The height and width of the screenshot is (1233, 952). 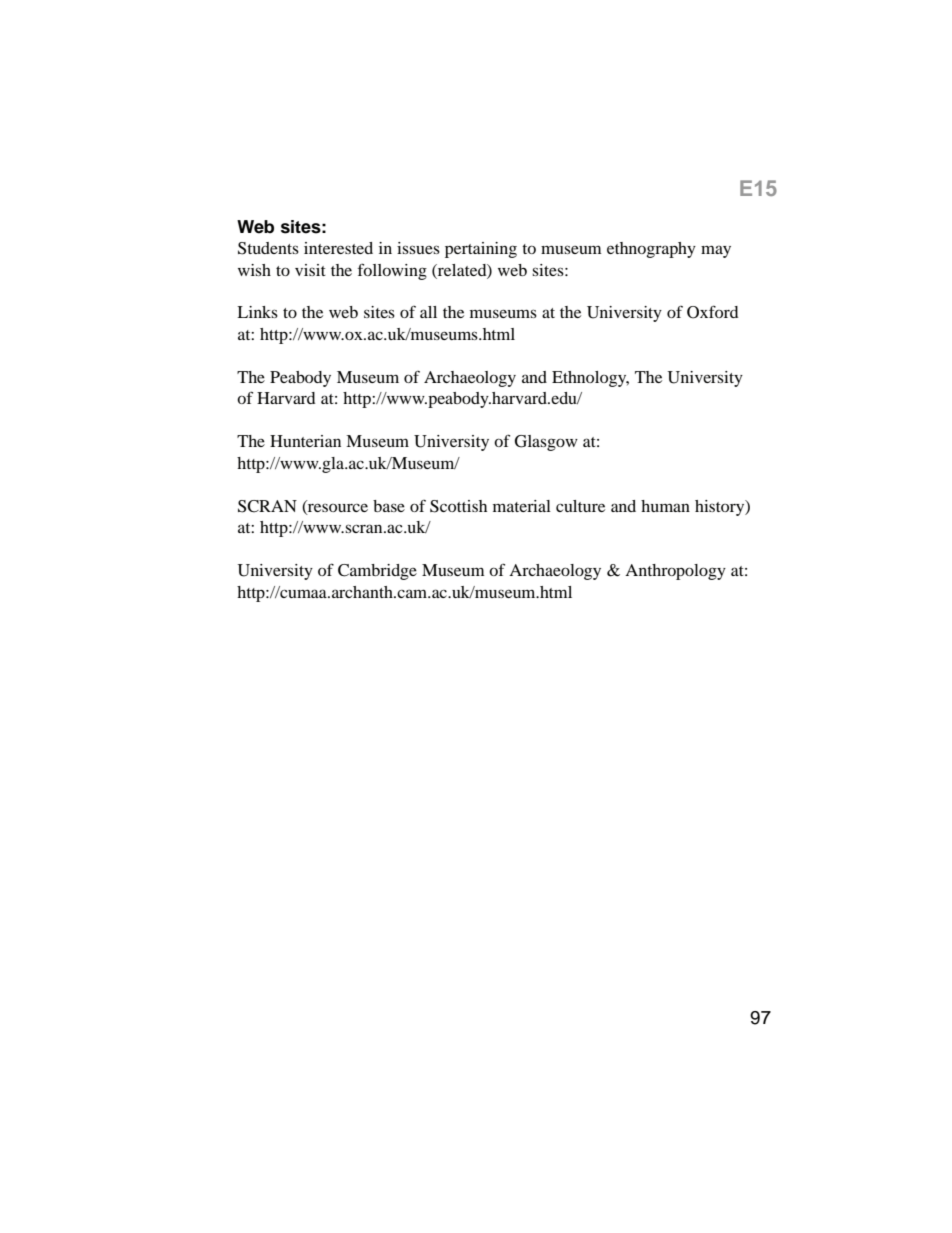 What do you see at coordinates (377, 572) in the screenshot?
I see `Cambridge` at bounding box center [377, 572].
